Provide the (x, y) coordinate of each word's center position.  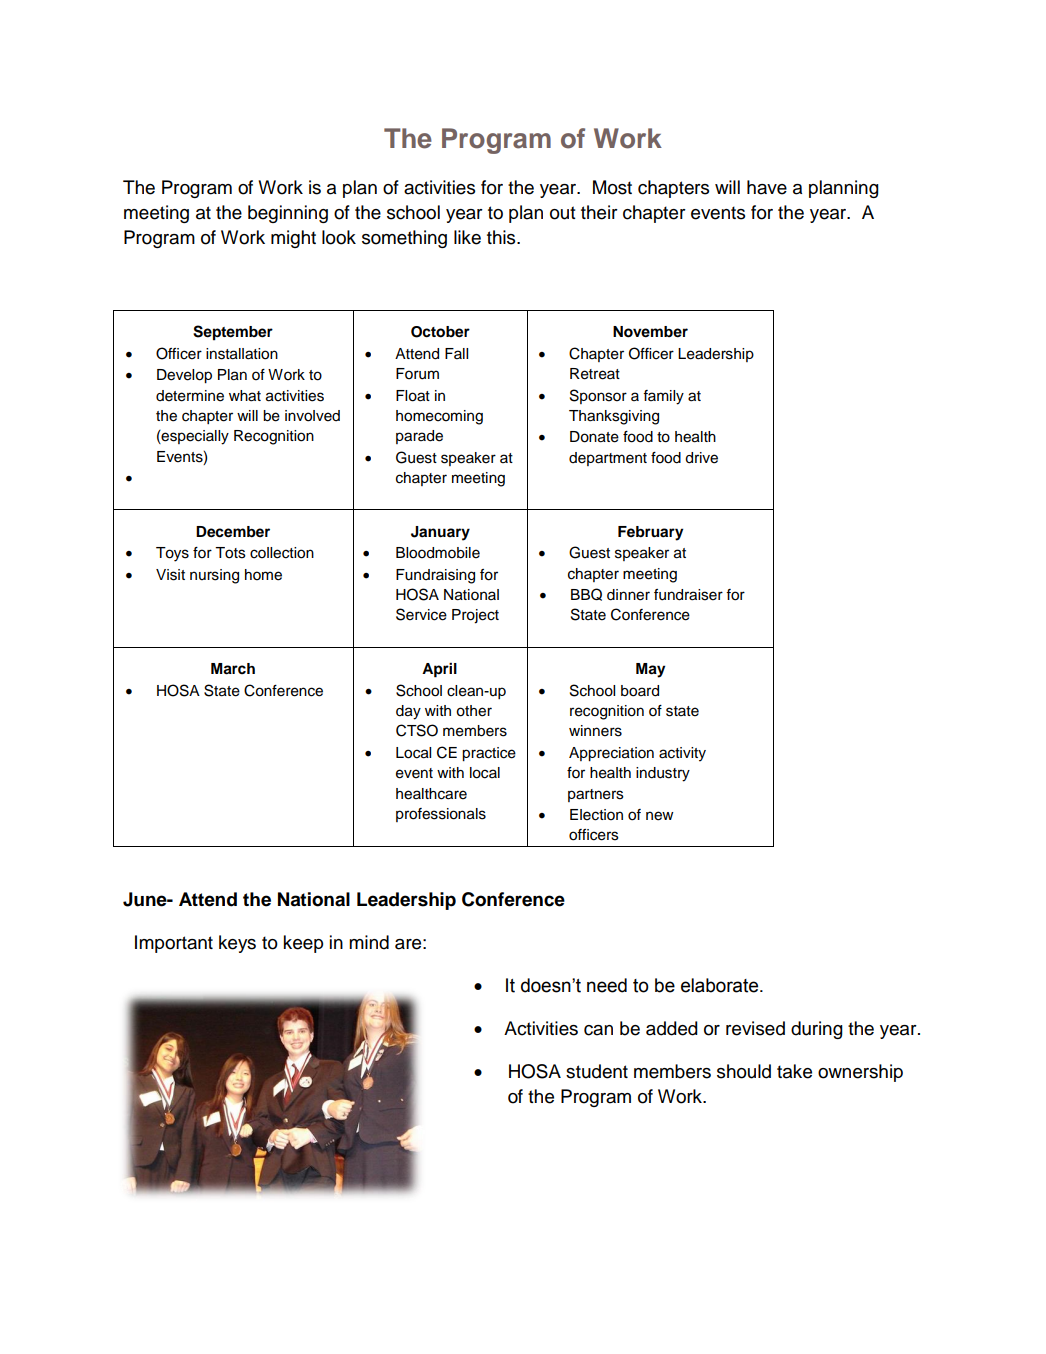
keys (237, 944)
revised (755, 1028)
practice (489, 754)
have (767, 187)
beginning (288, 214)
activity (682, 754)
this (502, 237)
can (598, 1030)
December (233, 532)
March (233, 669)
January (440, 533)
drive (701, 458)
